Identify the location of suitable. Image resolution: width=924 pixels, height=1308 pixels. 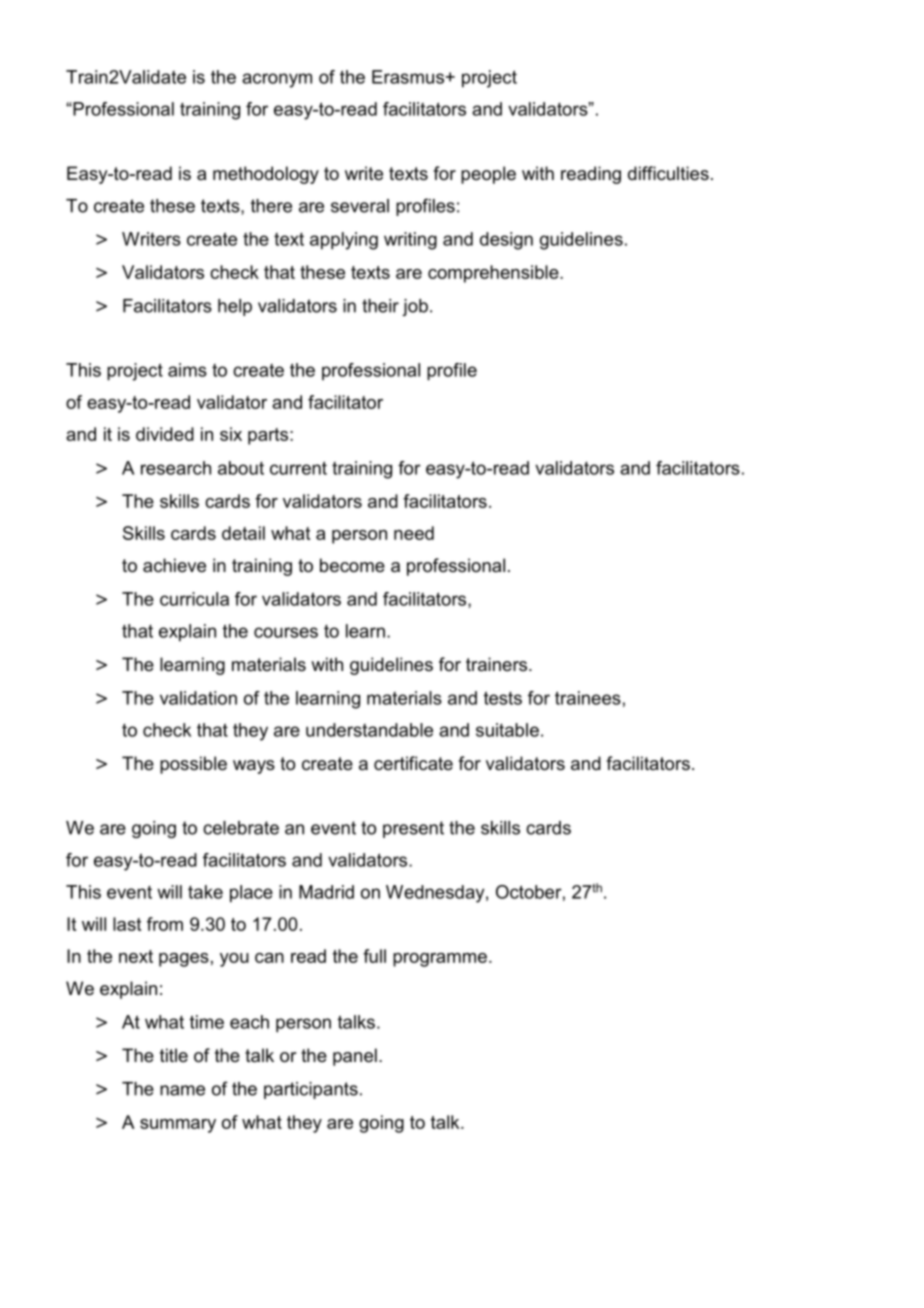
(507, 730).
